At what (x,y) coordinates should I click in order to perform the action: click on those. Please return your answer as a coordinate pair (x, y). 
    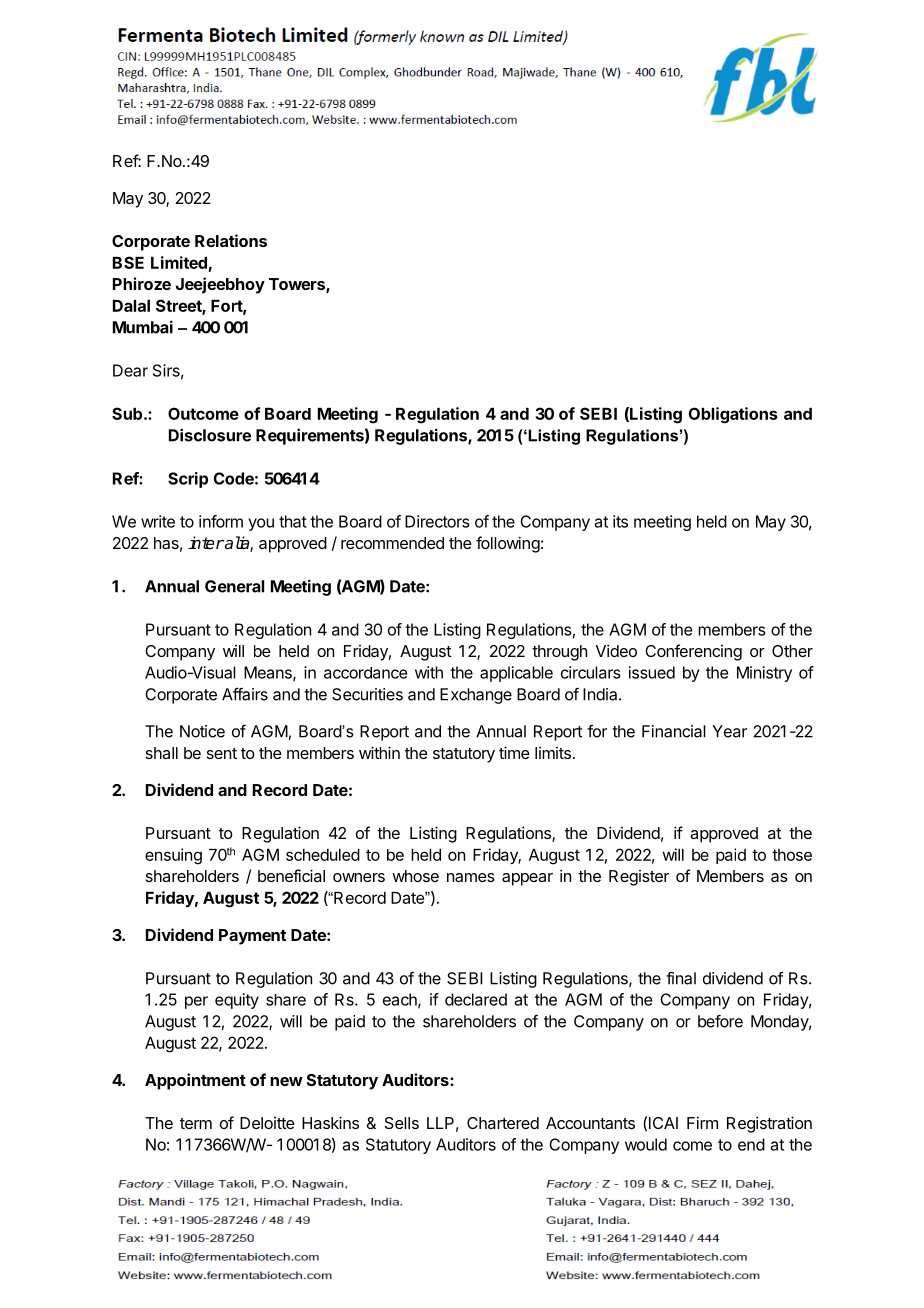
    Looking at the image, I should click on (792, 855).
